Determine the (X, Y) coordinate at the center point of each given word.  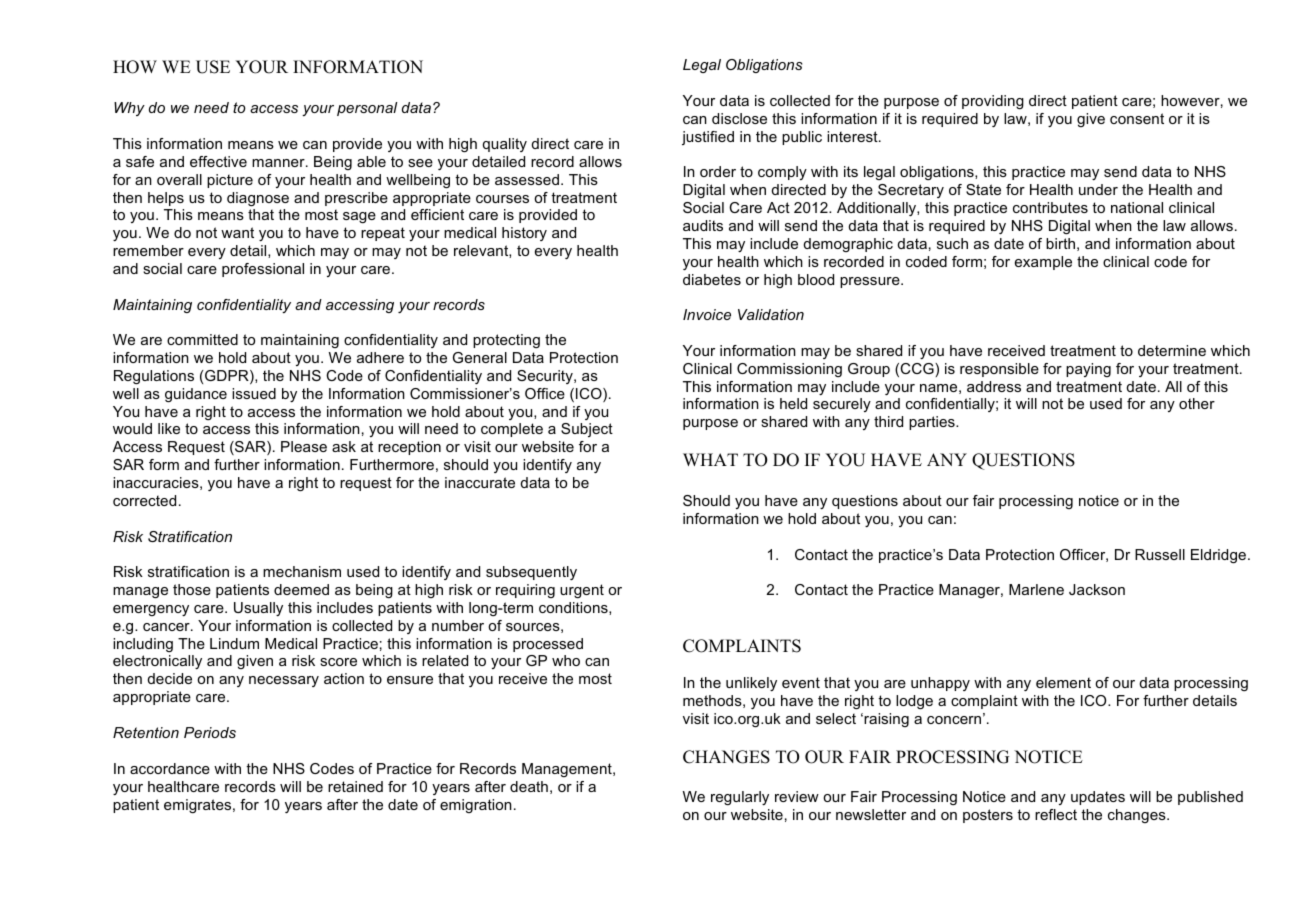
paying (1088, 370)
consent (1137, 118)
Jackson (1097, 589)
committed (202, 339)
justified (708, 138)
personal (367, 109)
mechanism (302, 571)
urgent (582, 591)
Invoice (707, 314)
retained (355, 786)
